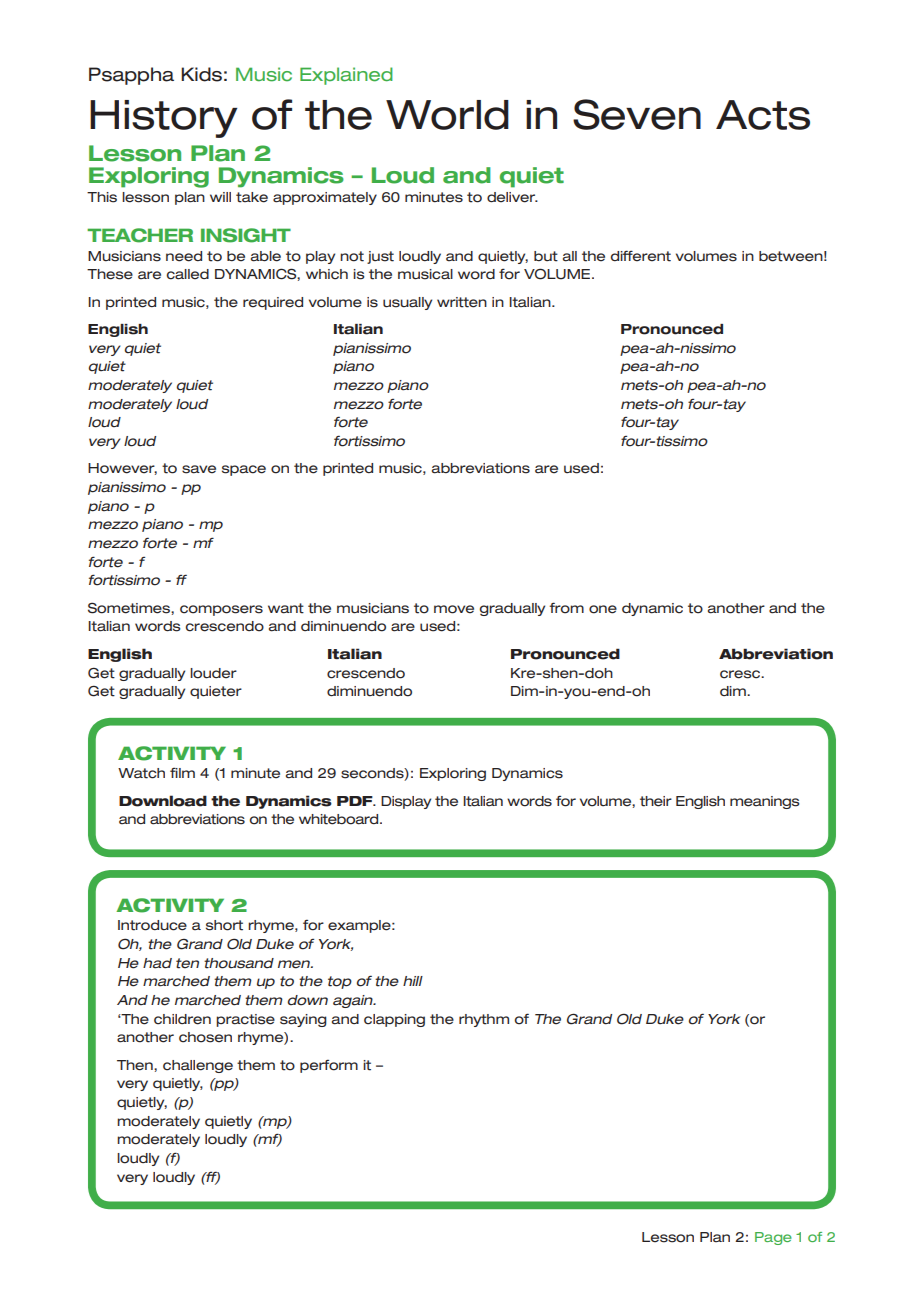  What do you see at coordinates (329, 1066) in the screenshot?
I see `perform` at bounding box center [329, 1066].
